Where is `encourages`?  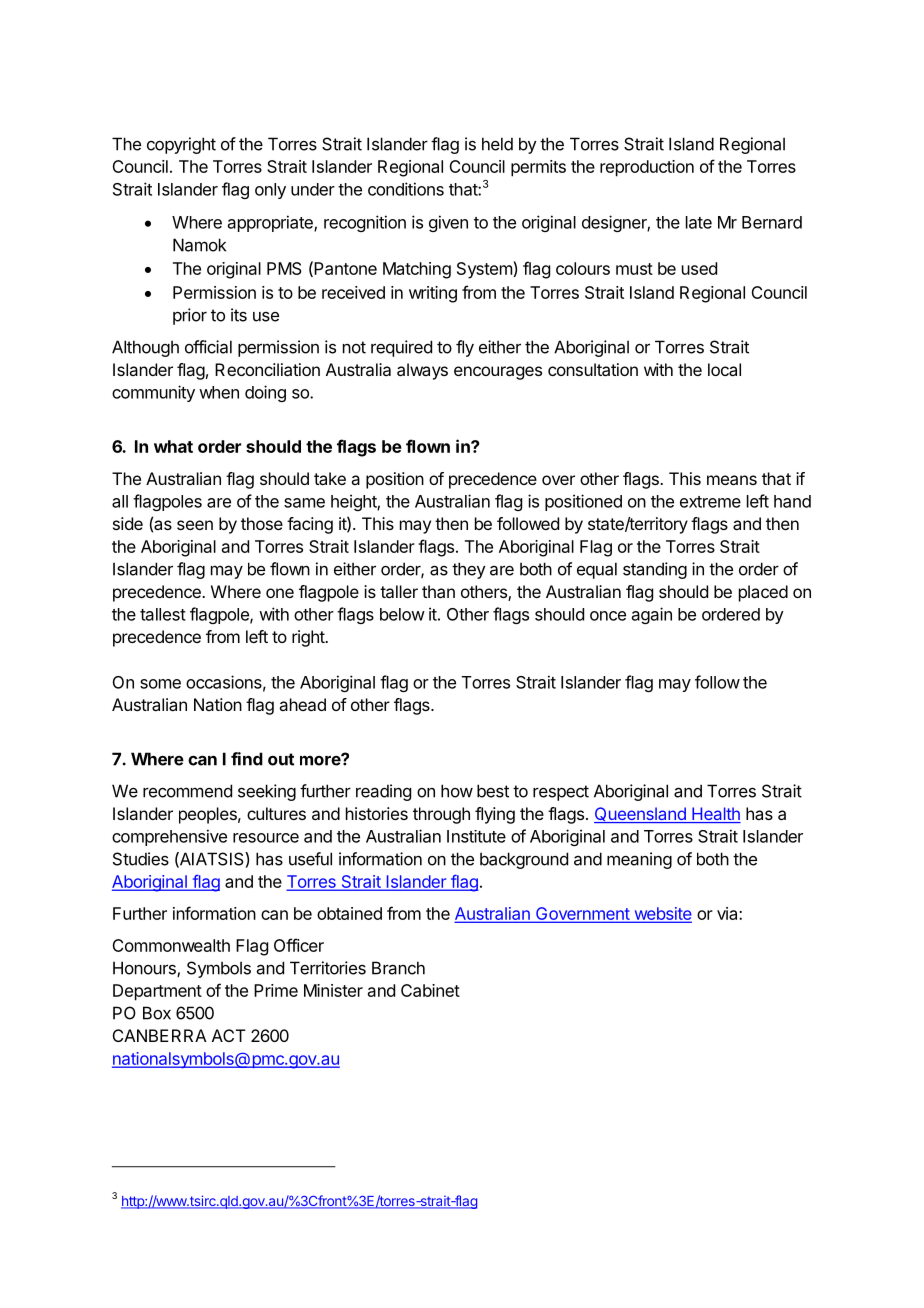 encourages is located at coordinates (498, 373).
